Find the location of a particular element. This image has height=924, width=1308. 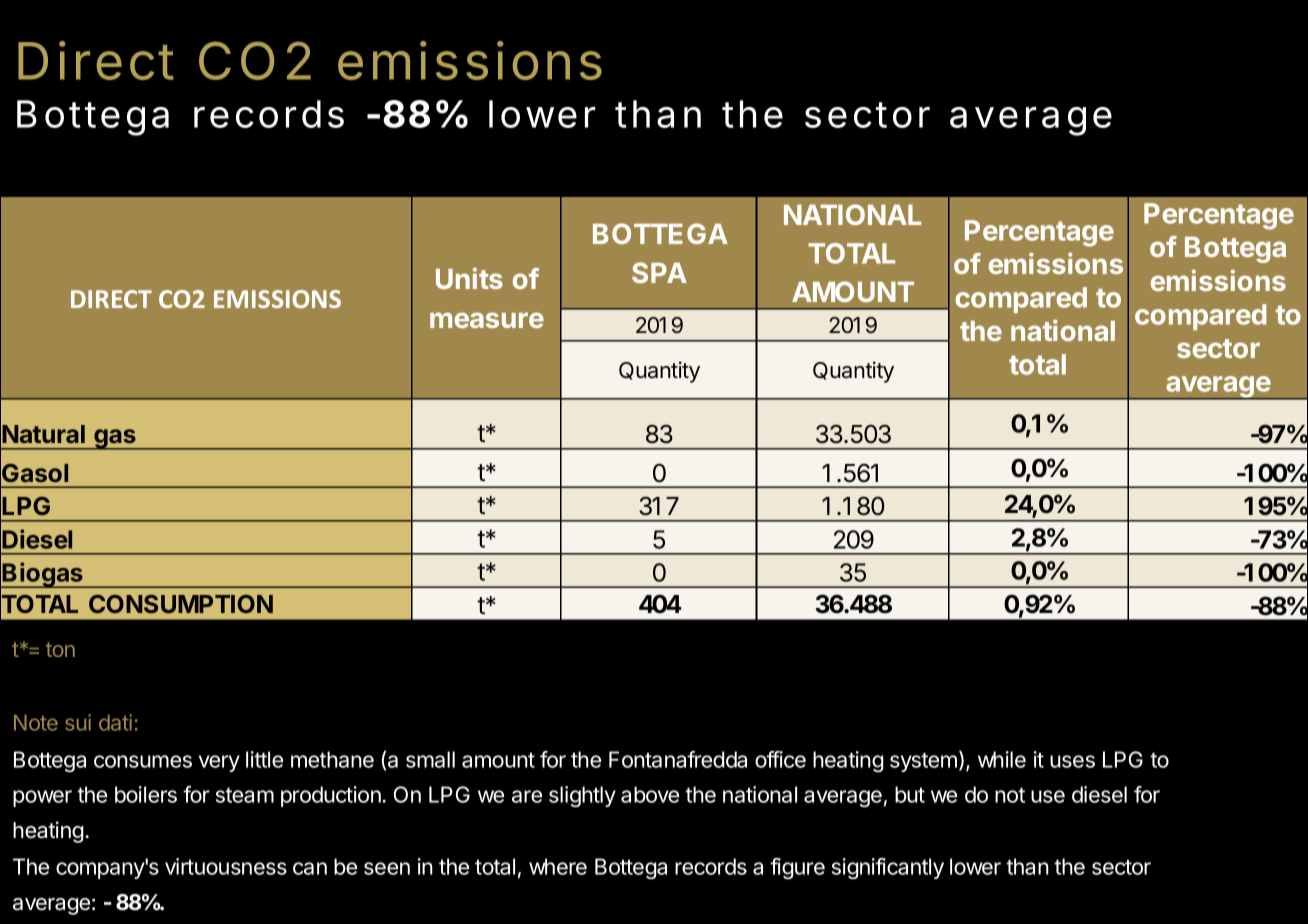

measure is located at coordinates (487, 320).
